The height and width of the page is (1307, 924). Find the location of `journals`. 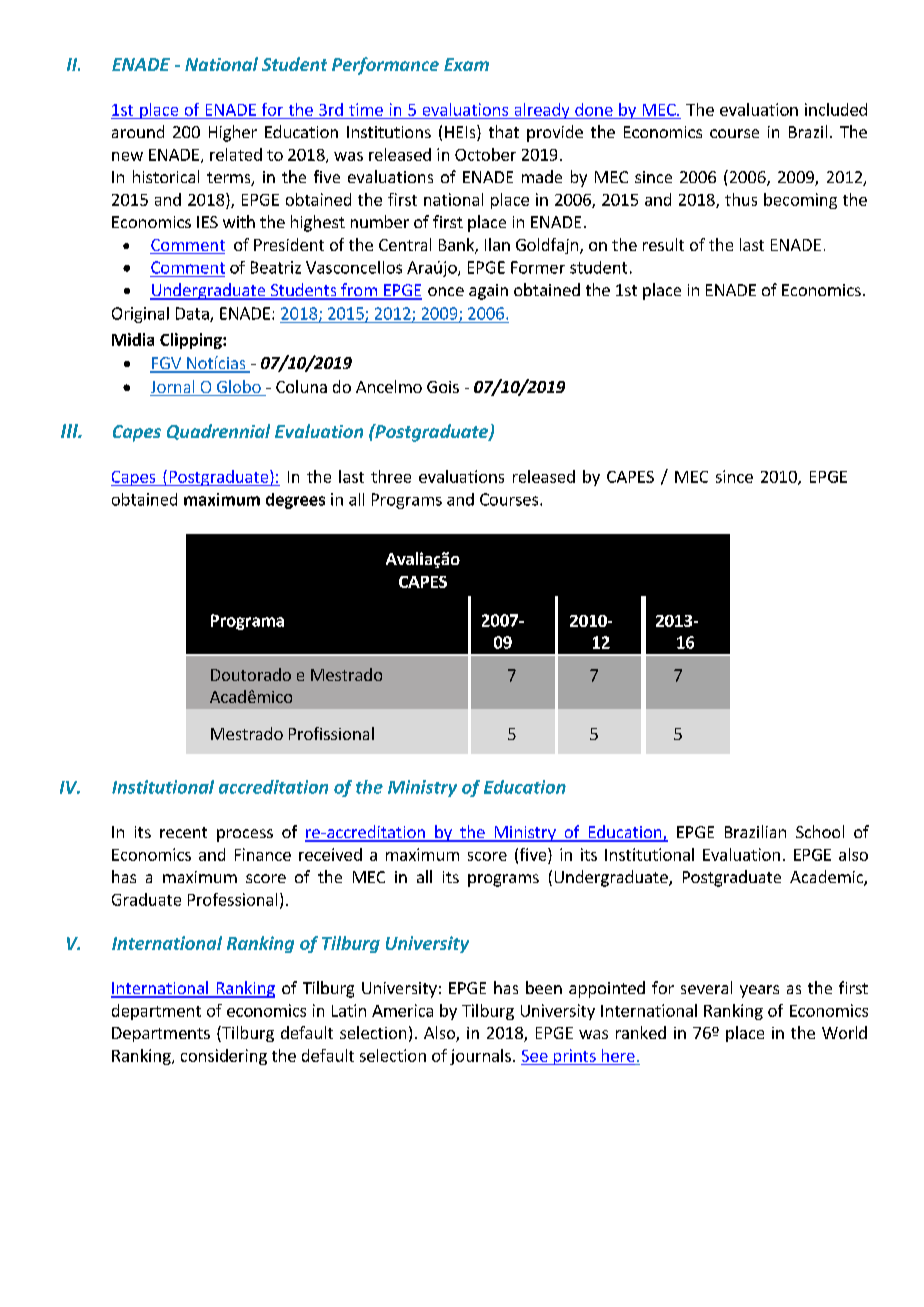

journals is located at coordinates (480, 1057).
